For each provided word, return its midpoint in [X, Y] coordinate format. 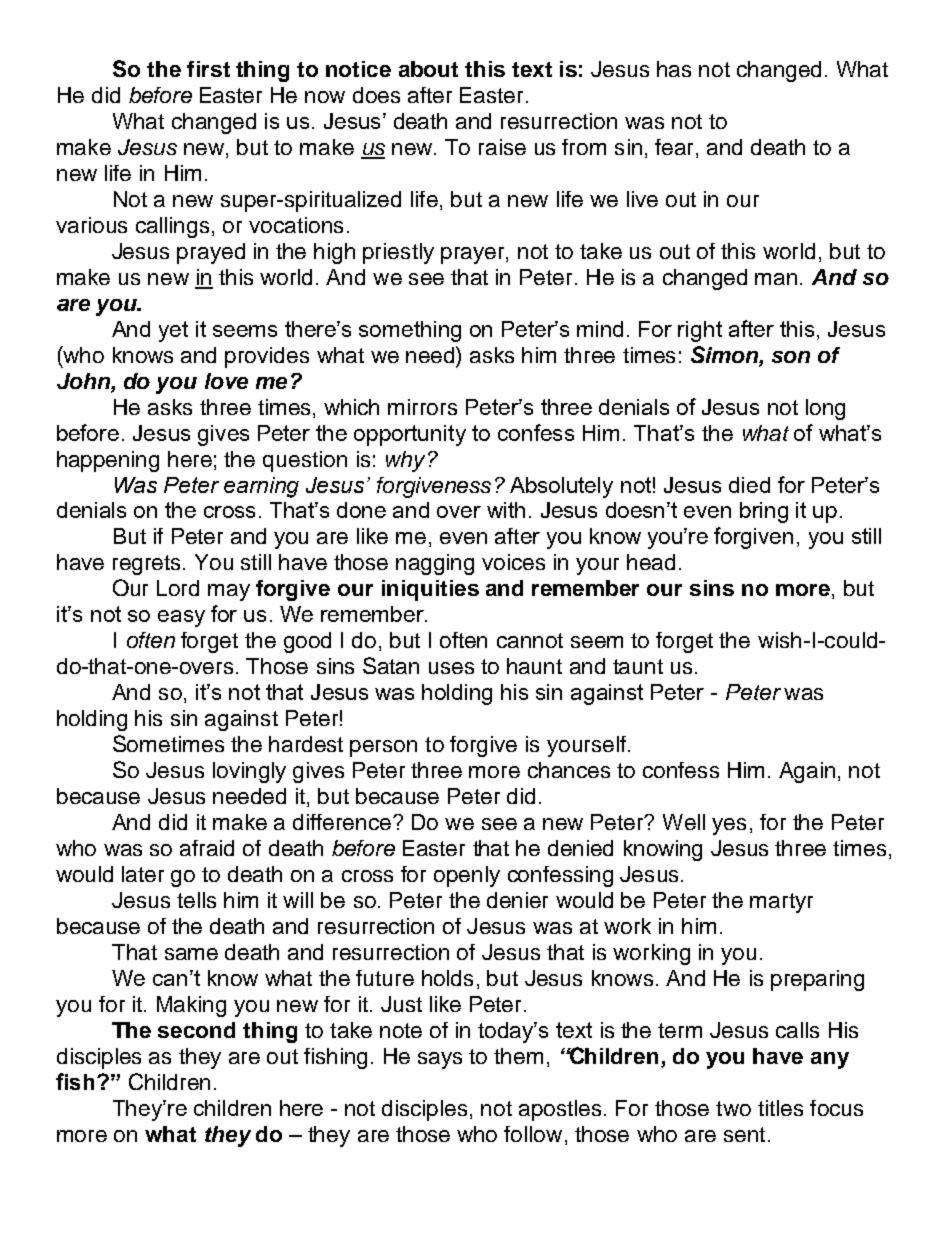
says [440, 1060]
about [428, 69]
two [733, 1108]
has [674, 69]
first [208, 69]
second [196, 1030]
